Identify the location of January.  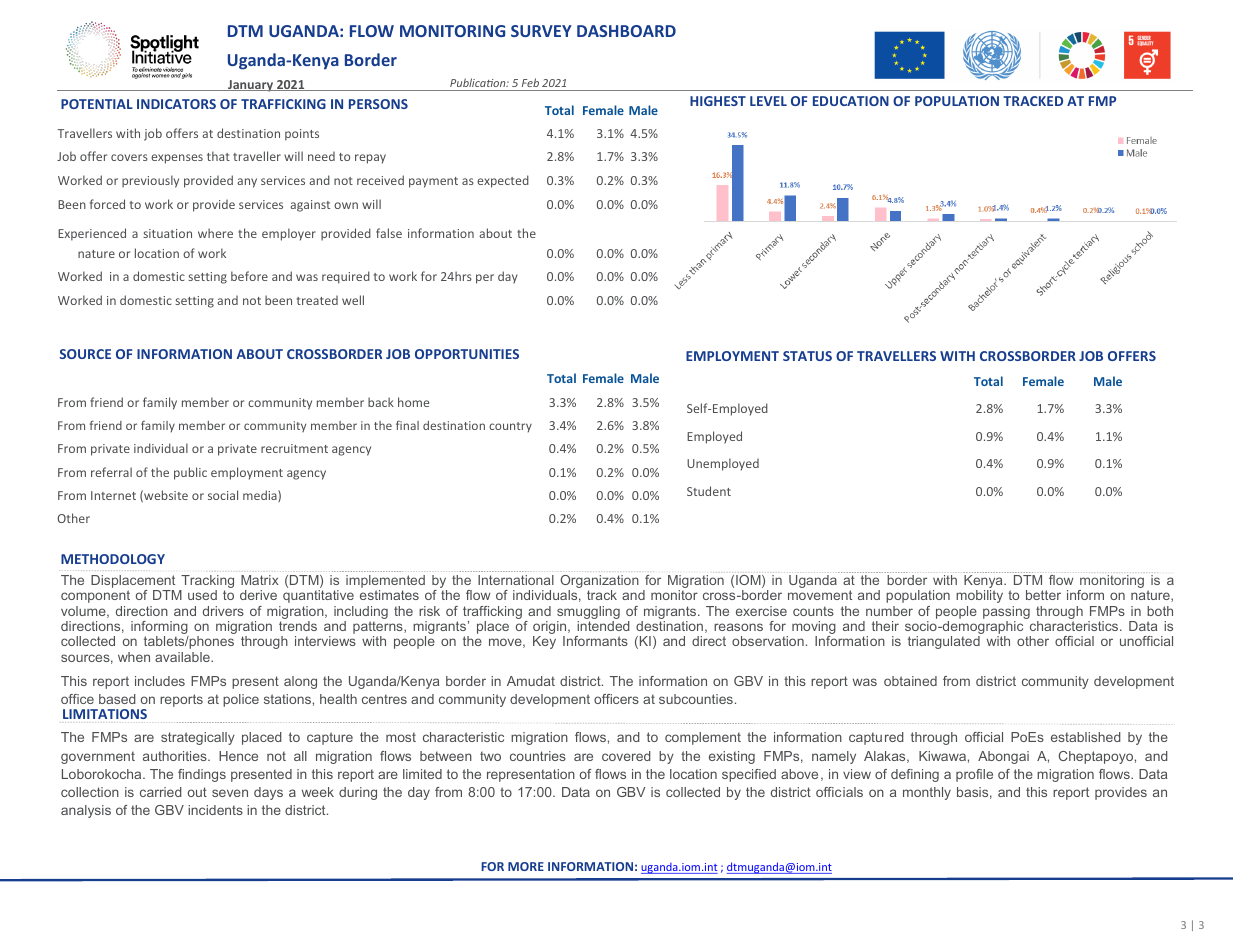
(251, 86).
